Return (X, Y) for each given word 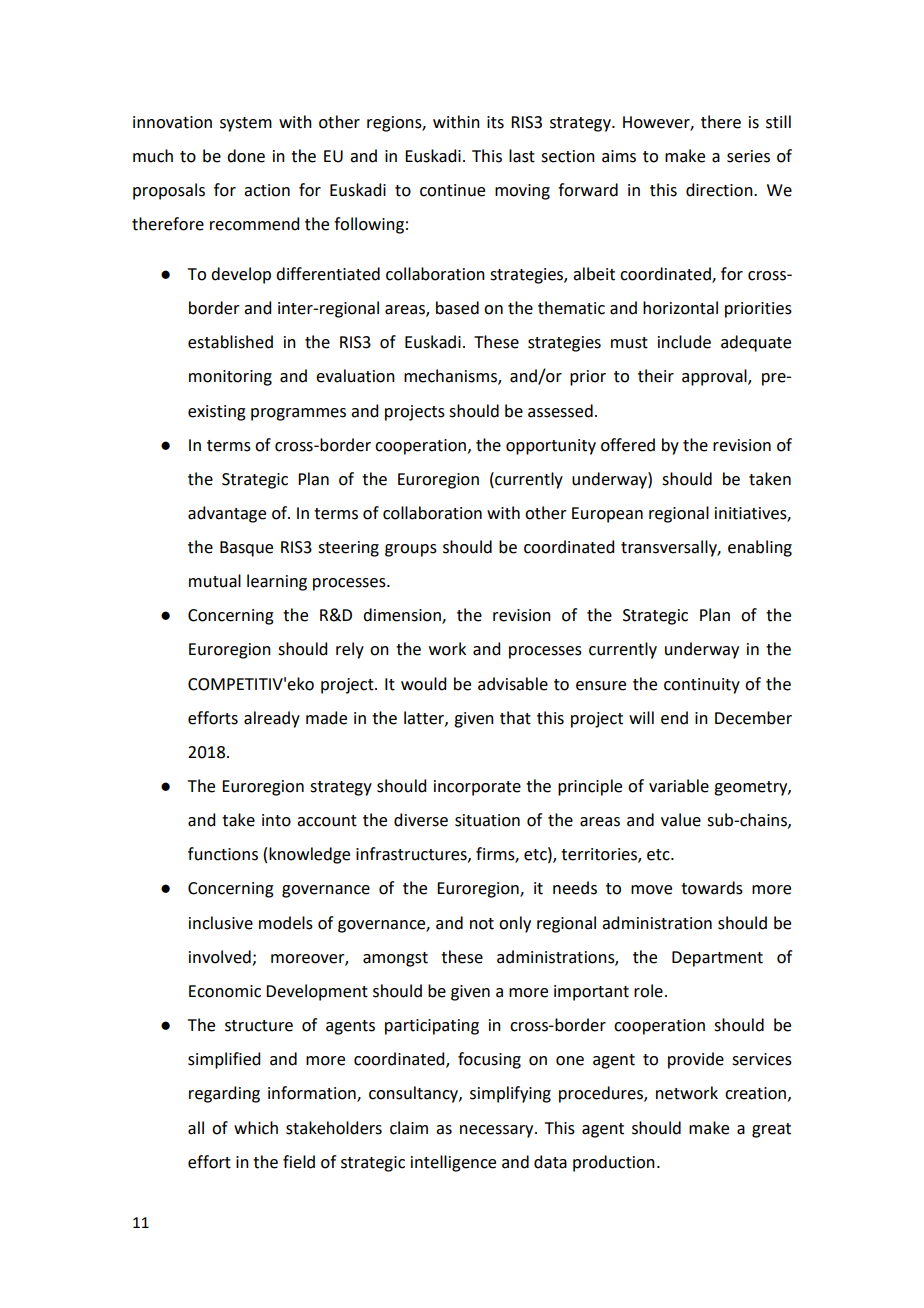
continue (452, 190)
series (748, 156)
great (771, 1130)
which (256, 1128)
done (246, 156)
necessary (498, 1131)
